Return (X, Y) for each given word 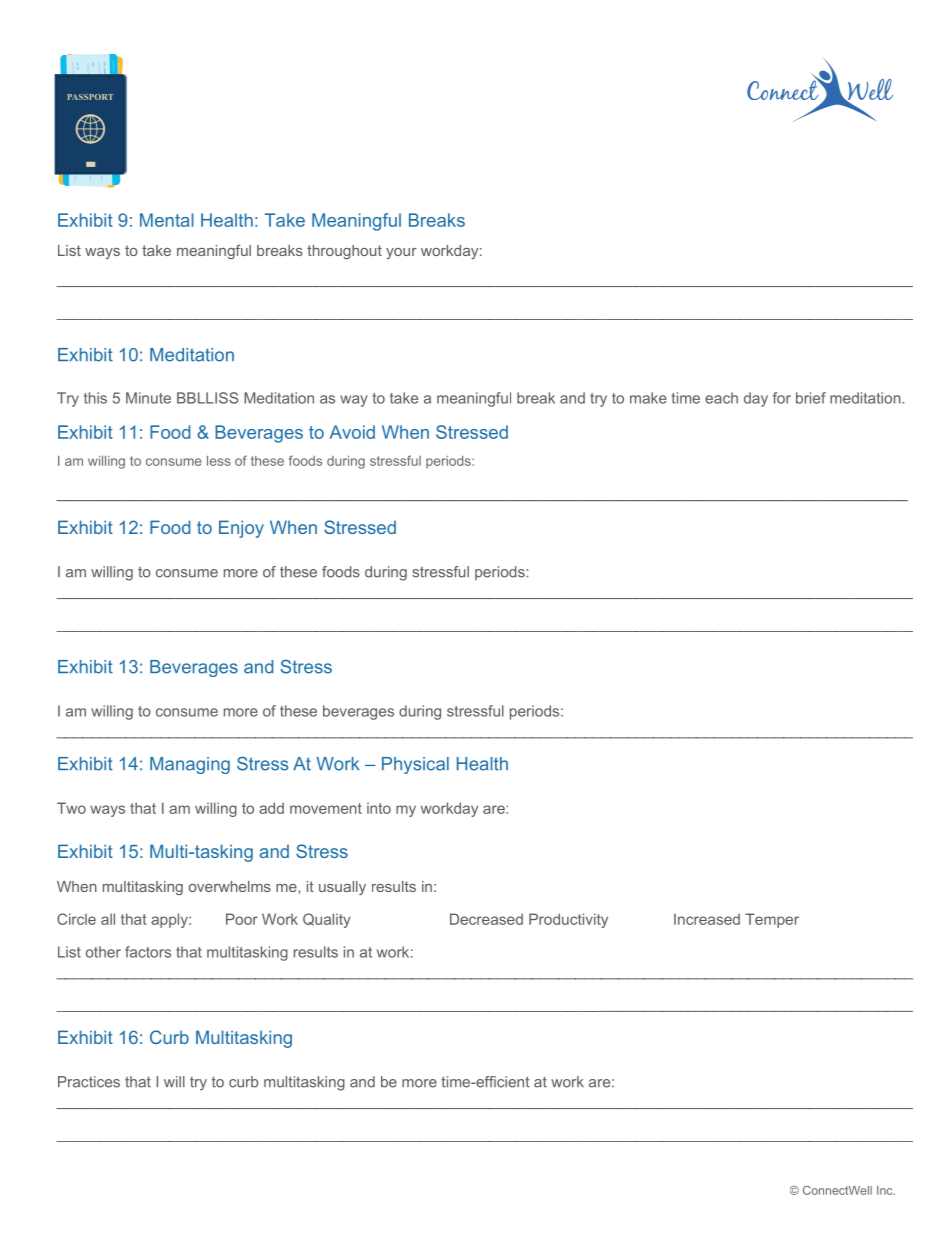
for (782, 398)
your (401, 253)
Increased (707, 919)
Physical (415, 765)
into (379, 808)
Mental (167, 220)
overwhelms (230, 886)
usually (342, 888)
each (721, 398)
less (219, 461)
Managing (190, 765)
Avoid (352, 432)
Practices (89, 1082)
